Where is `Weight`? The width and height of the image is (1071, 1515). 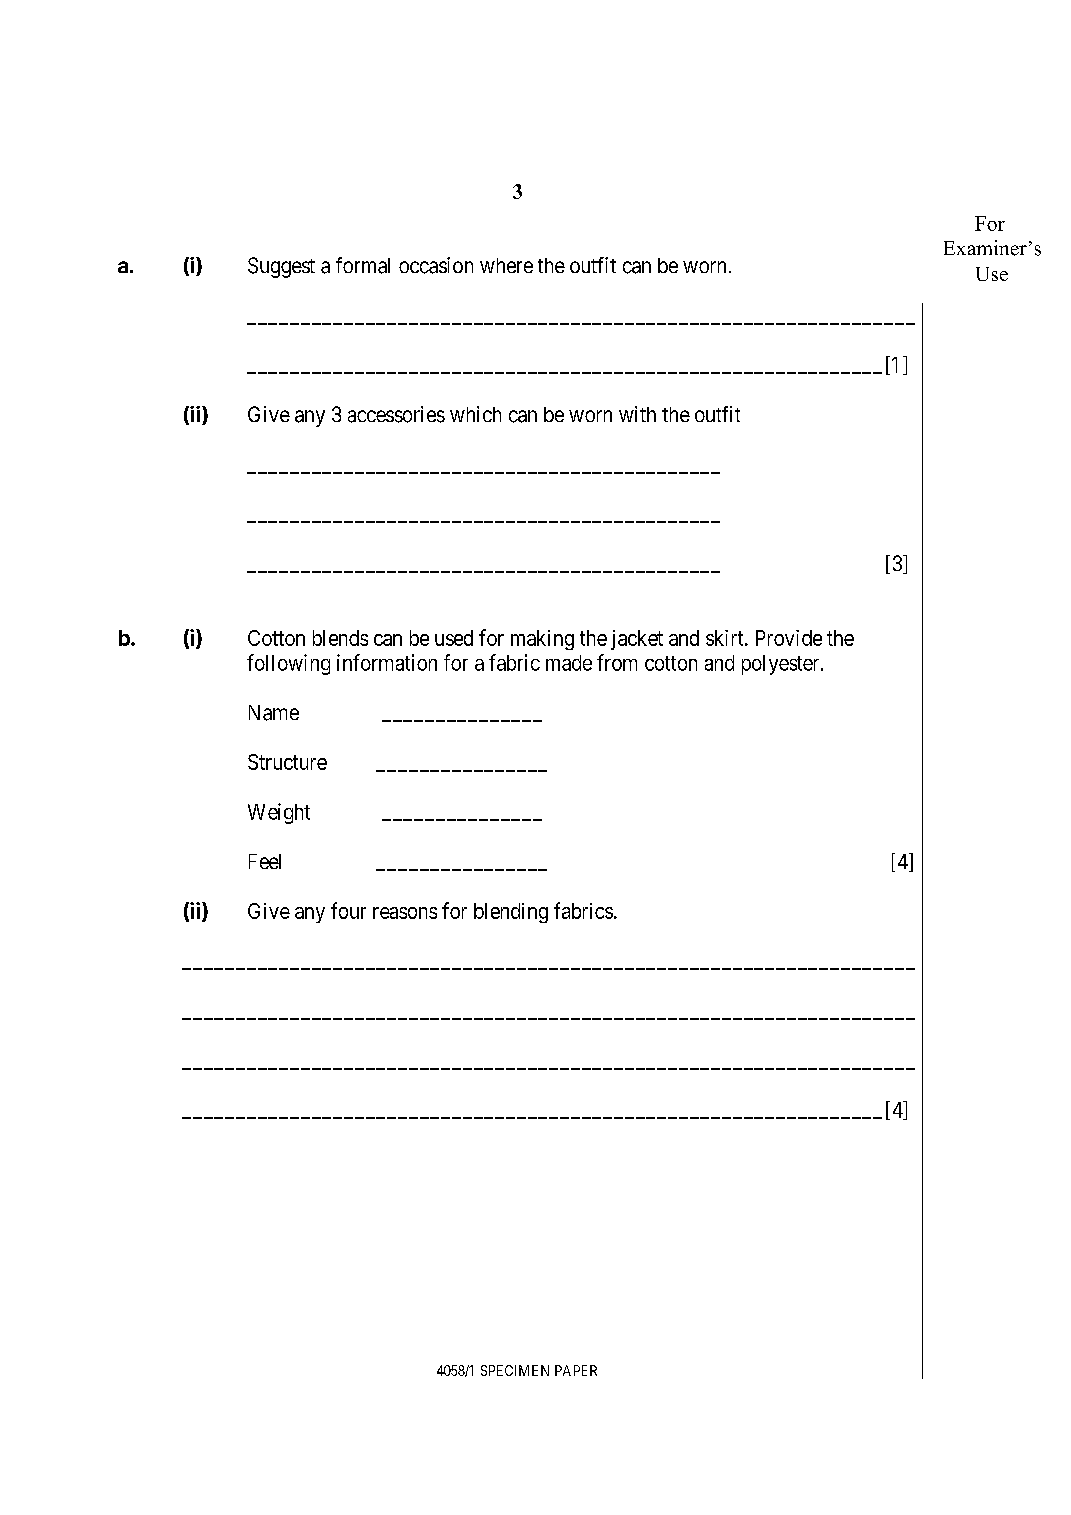
Weight is located at coordinates (279, 813).
